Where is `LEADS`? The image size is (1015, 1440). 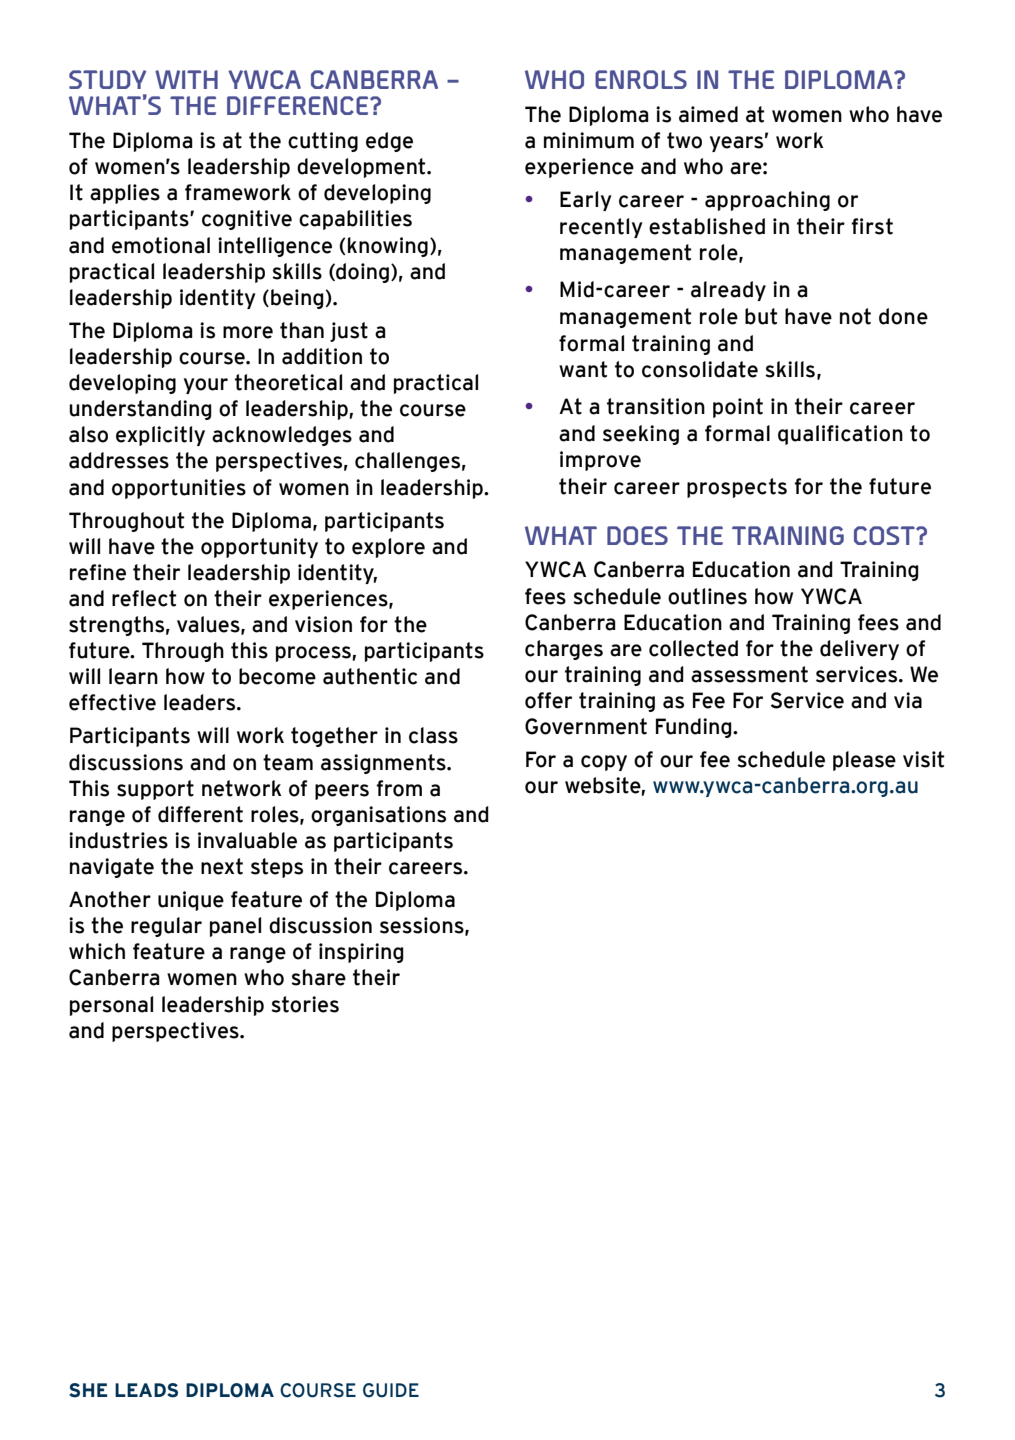
LEADS is located at coordinates (146, 1390).
